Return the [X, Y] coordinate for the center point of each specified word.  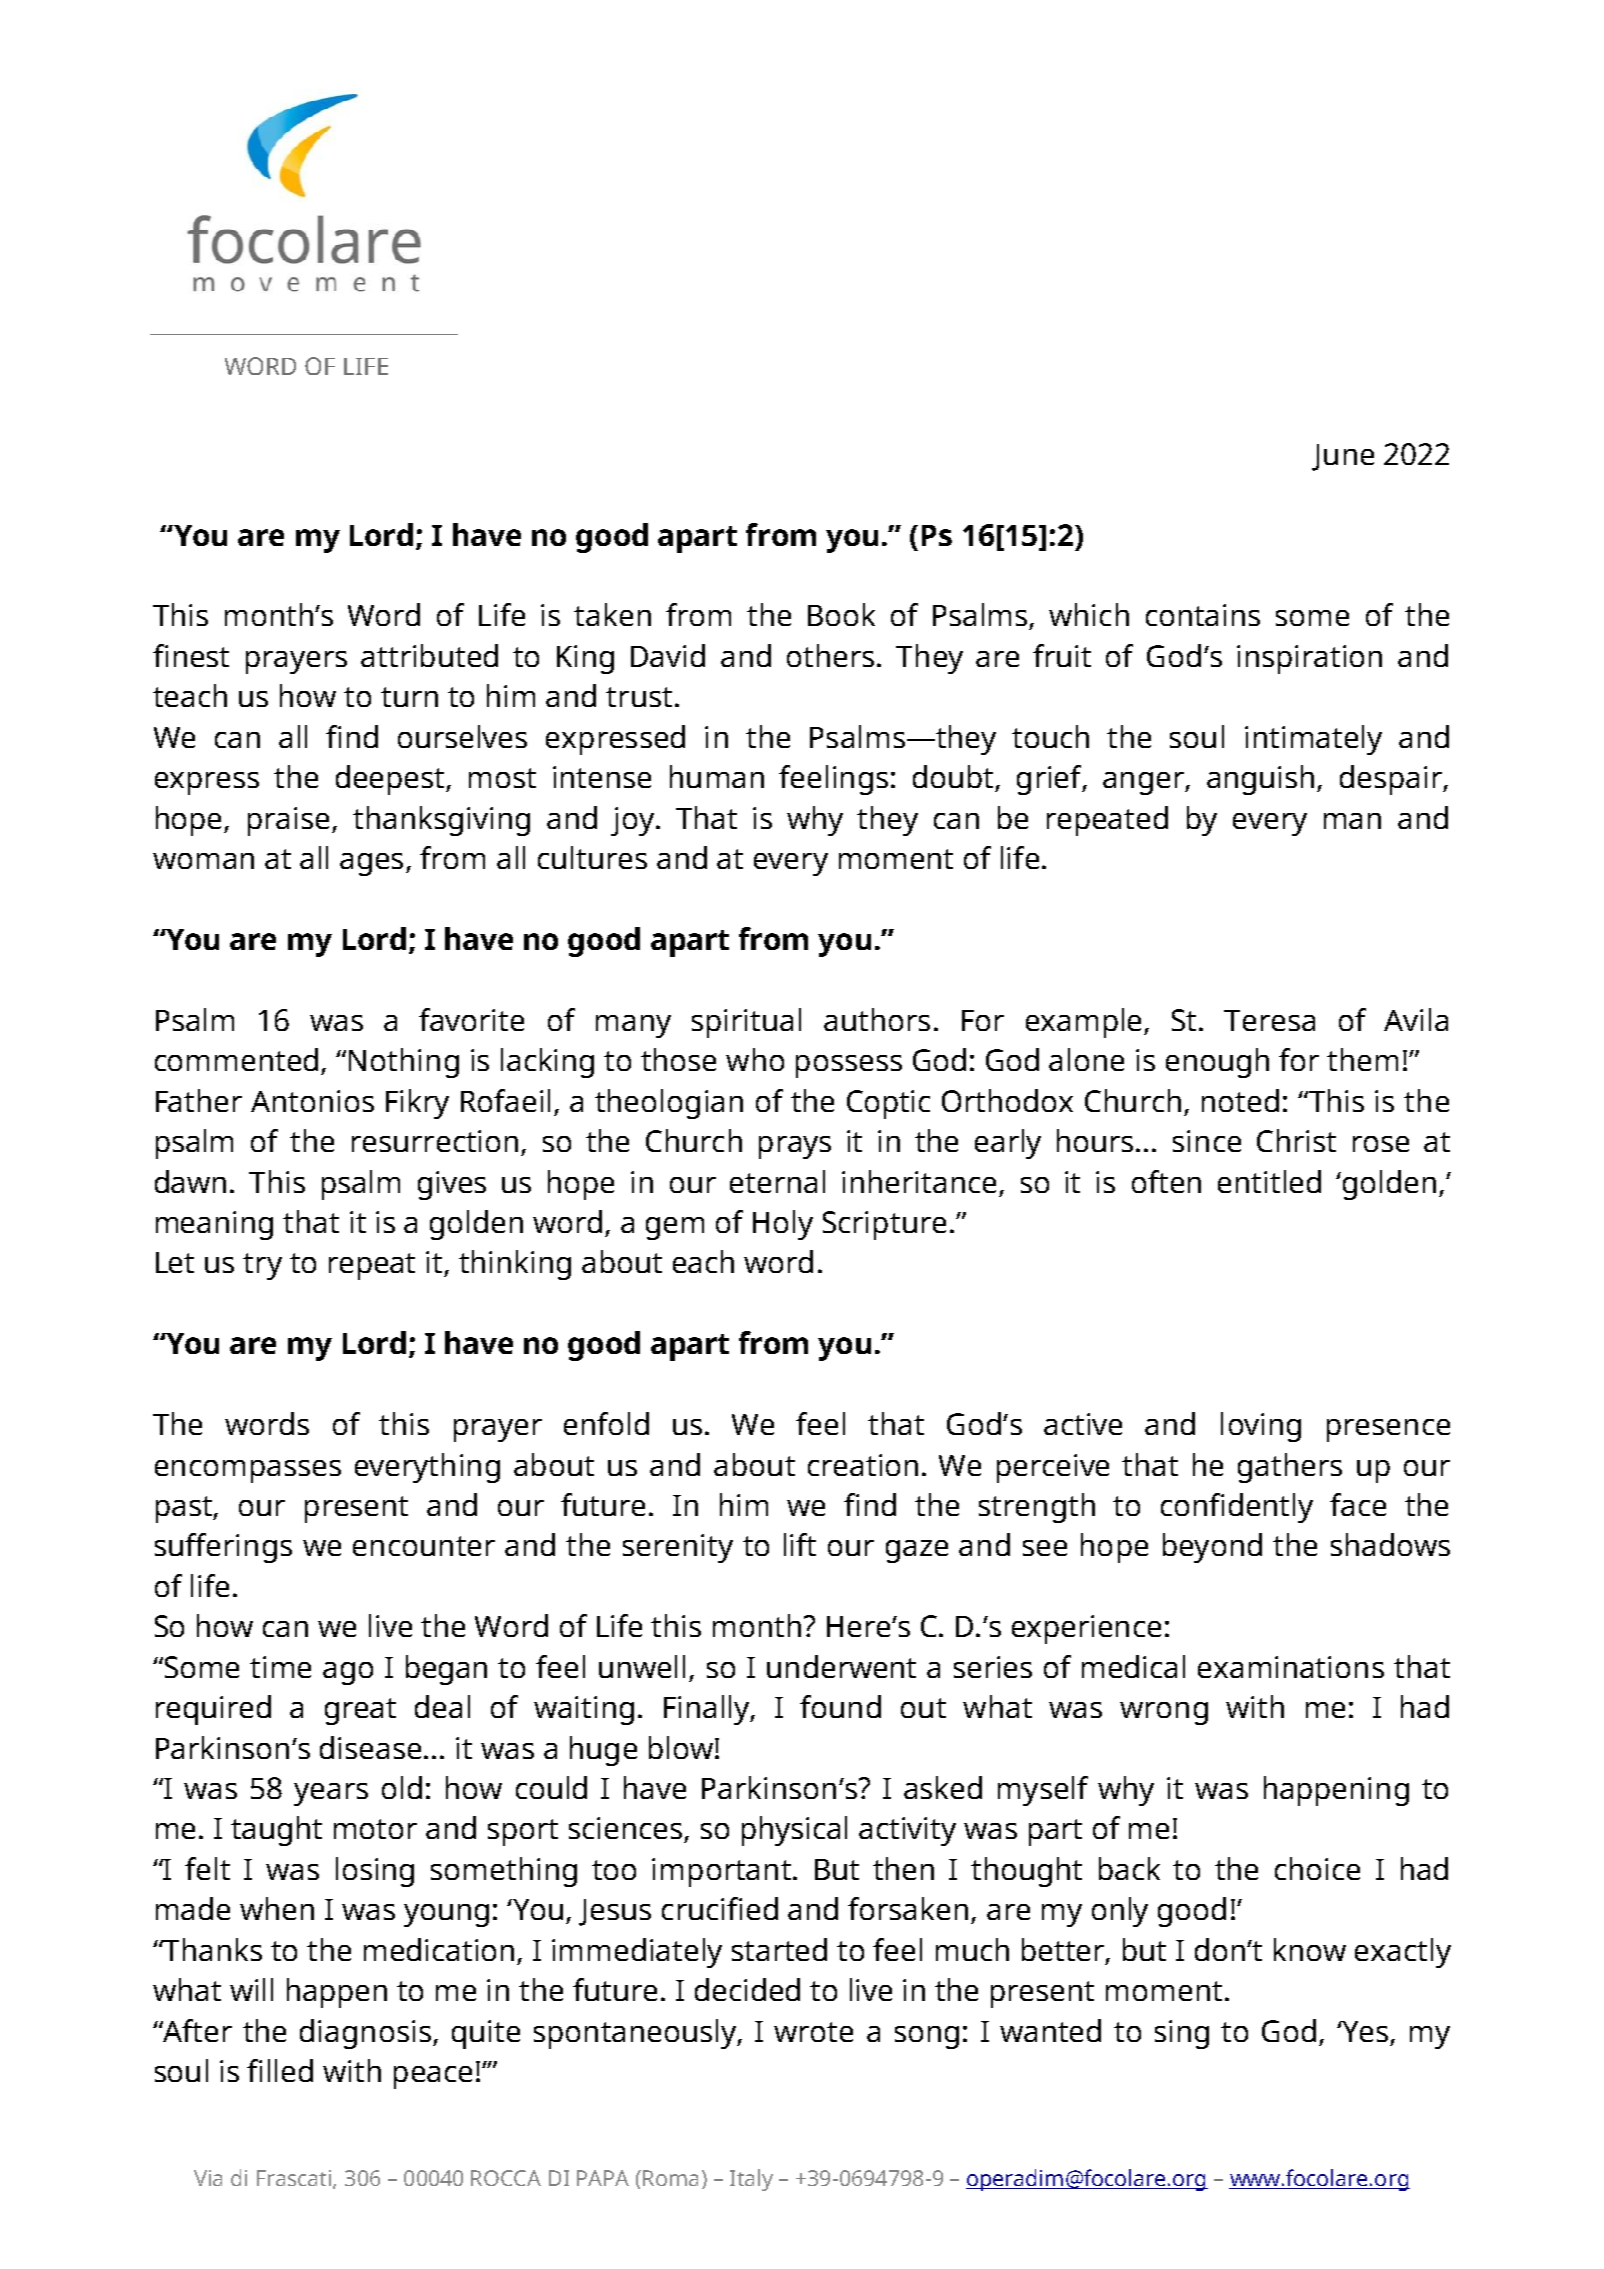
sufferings [223, 1548]
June [1343, 457]
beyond [1212, 1548]
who [755, 1059]
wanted [1050, 2030]
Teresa [1269, 1020]
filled [280, 2070]
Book [841, 614]
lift [800, 1544]
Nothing [404, 1063]
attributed [429, 655]
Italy [751, 2180]
